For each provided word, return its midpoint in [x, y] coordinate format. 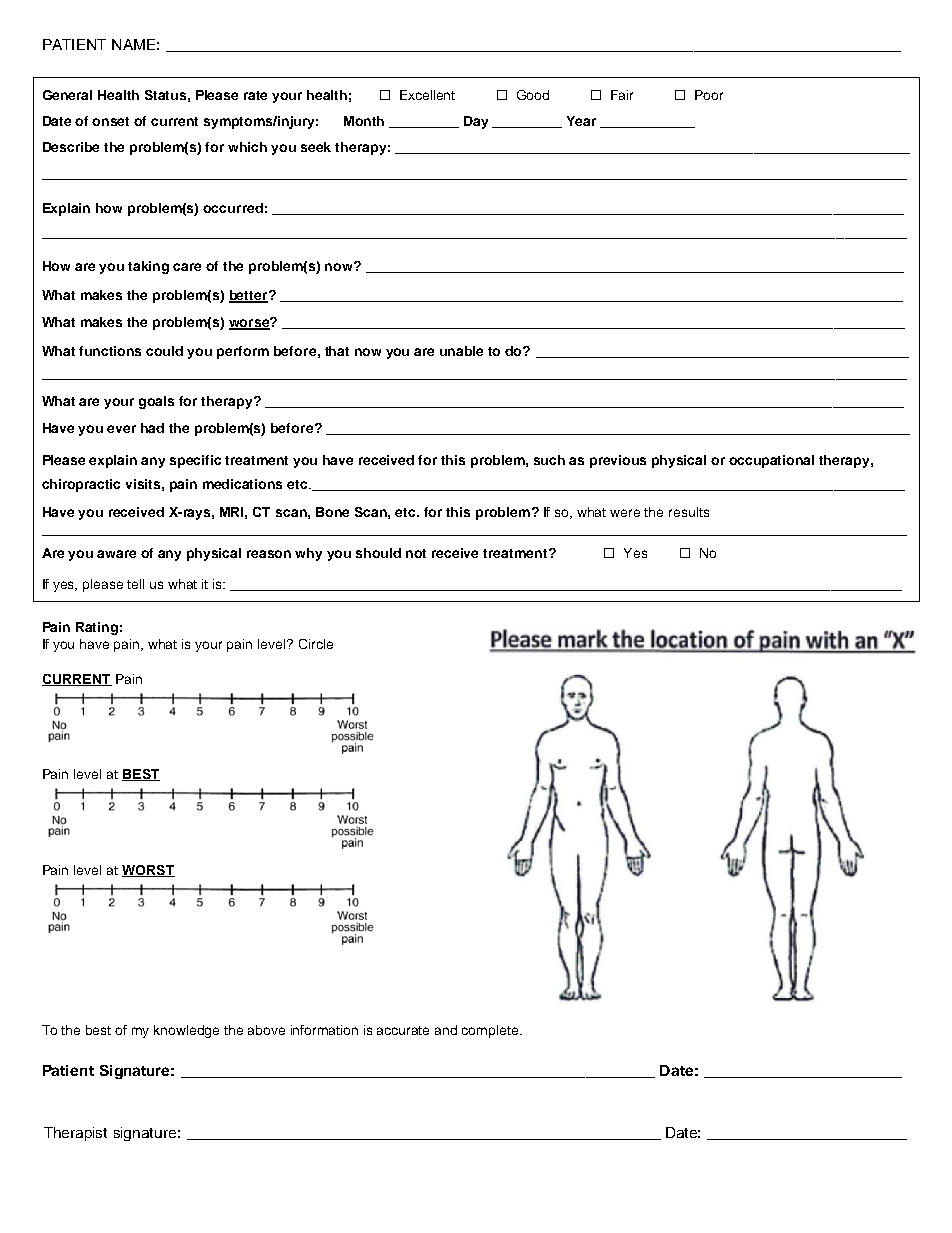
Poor [709, 95]
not [416, 553]
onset [110, 121]
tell [135, 584]
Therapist [75, 1134]
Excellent [427, 95]
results [689, 512]
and [446, 1030]
